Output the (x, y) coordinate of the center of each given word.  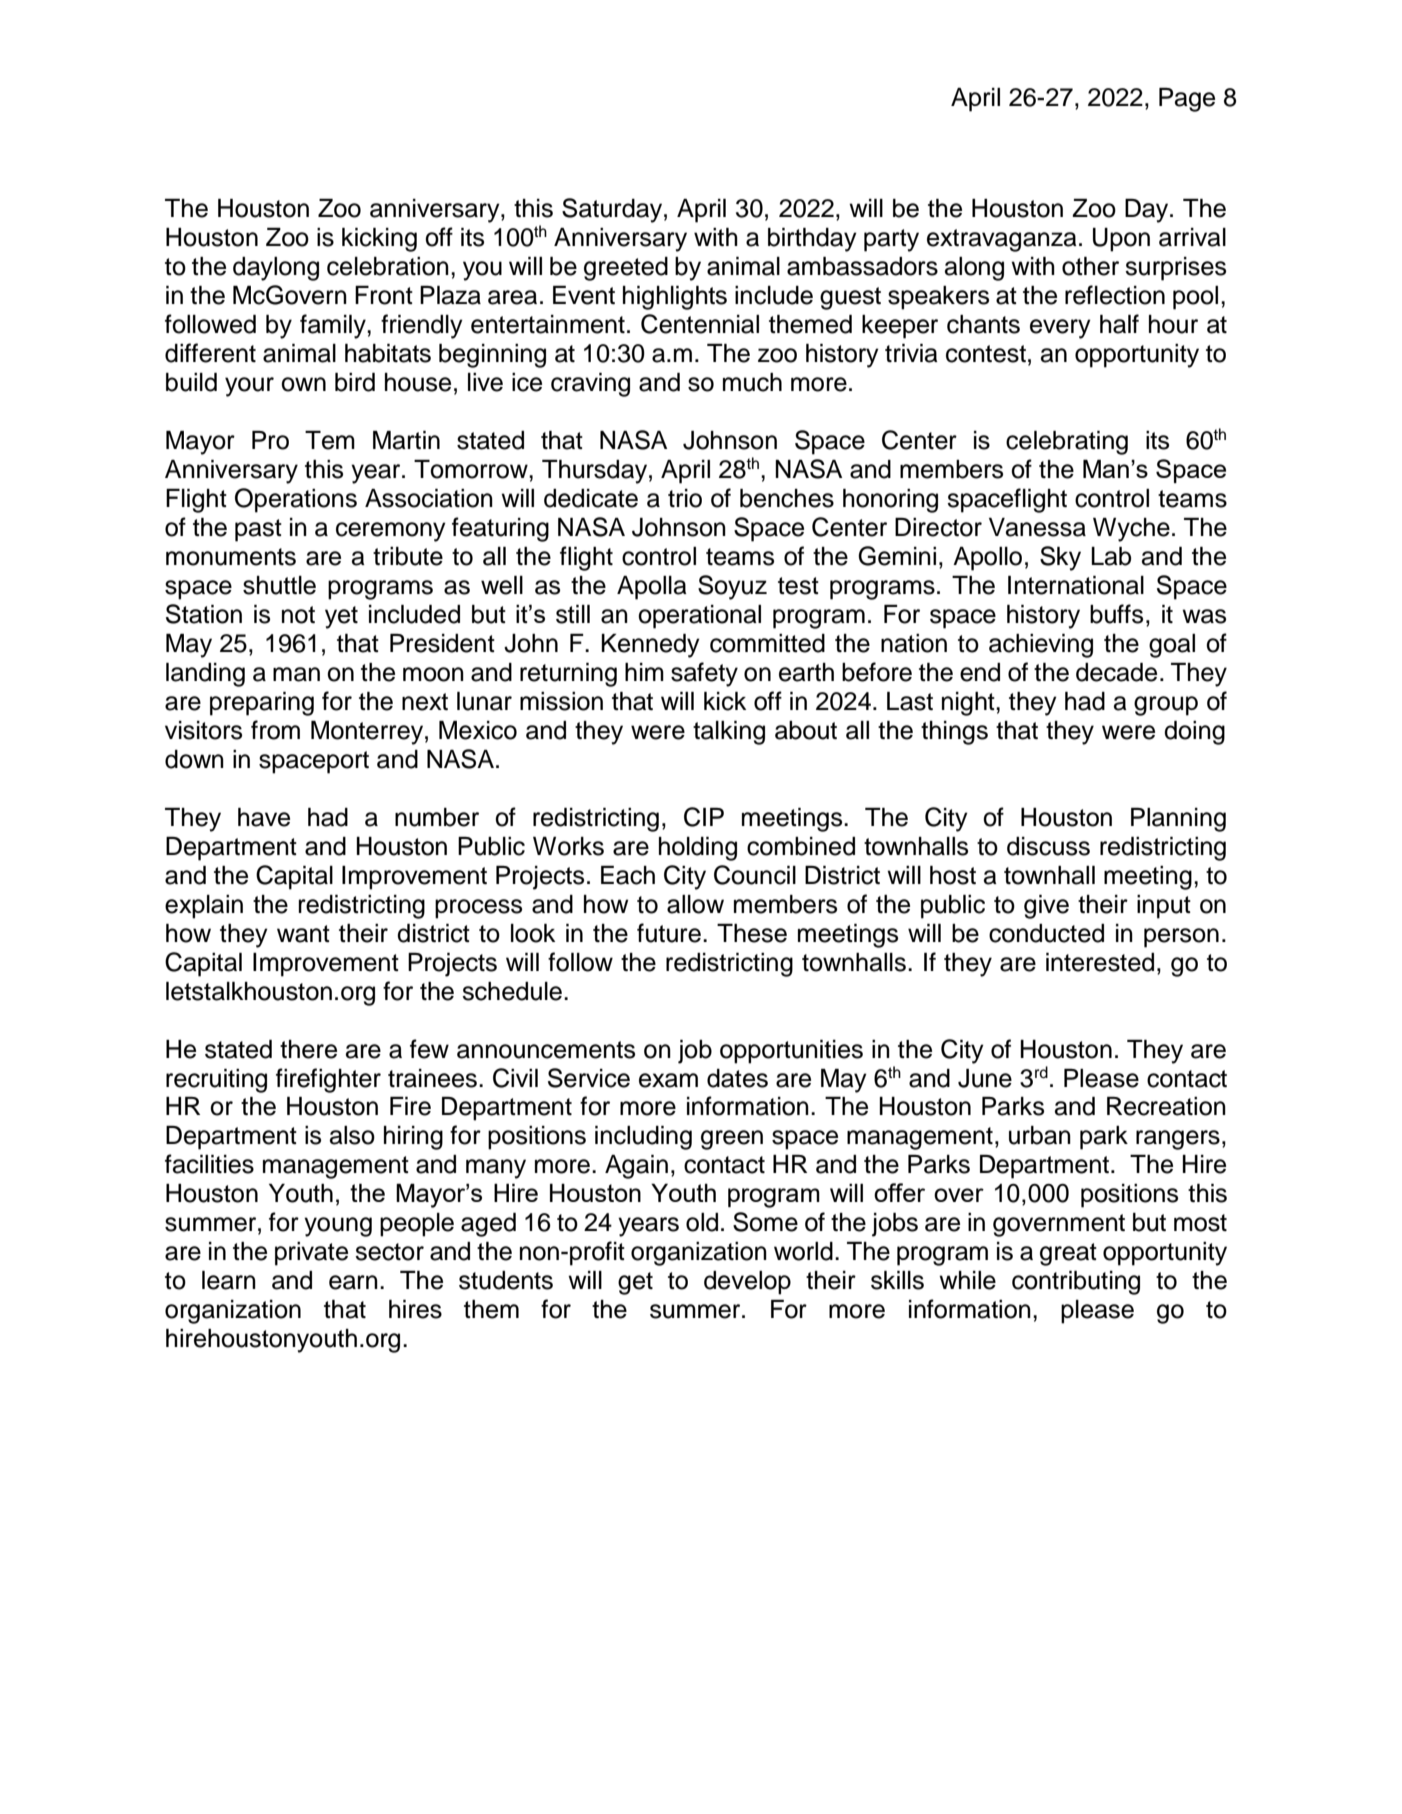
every (1060, 329)
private (311, 1254)
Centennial (700, 324)
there (308, 1049)
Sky (1060, 558)
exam (668, 1080)
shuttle (279, 585)
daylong (276, 269)
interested (1100, 962)
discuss (1048, 846)
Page (1187, 100)
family (334, 326)
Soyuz (732, 587)
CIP (704, 817)
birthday (812, 240)
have (264, 817)
